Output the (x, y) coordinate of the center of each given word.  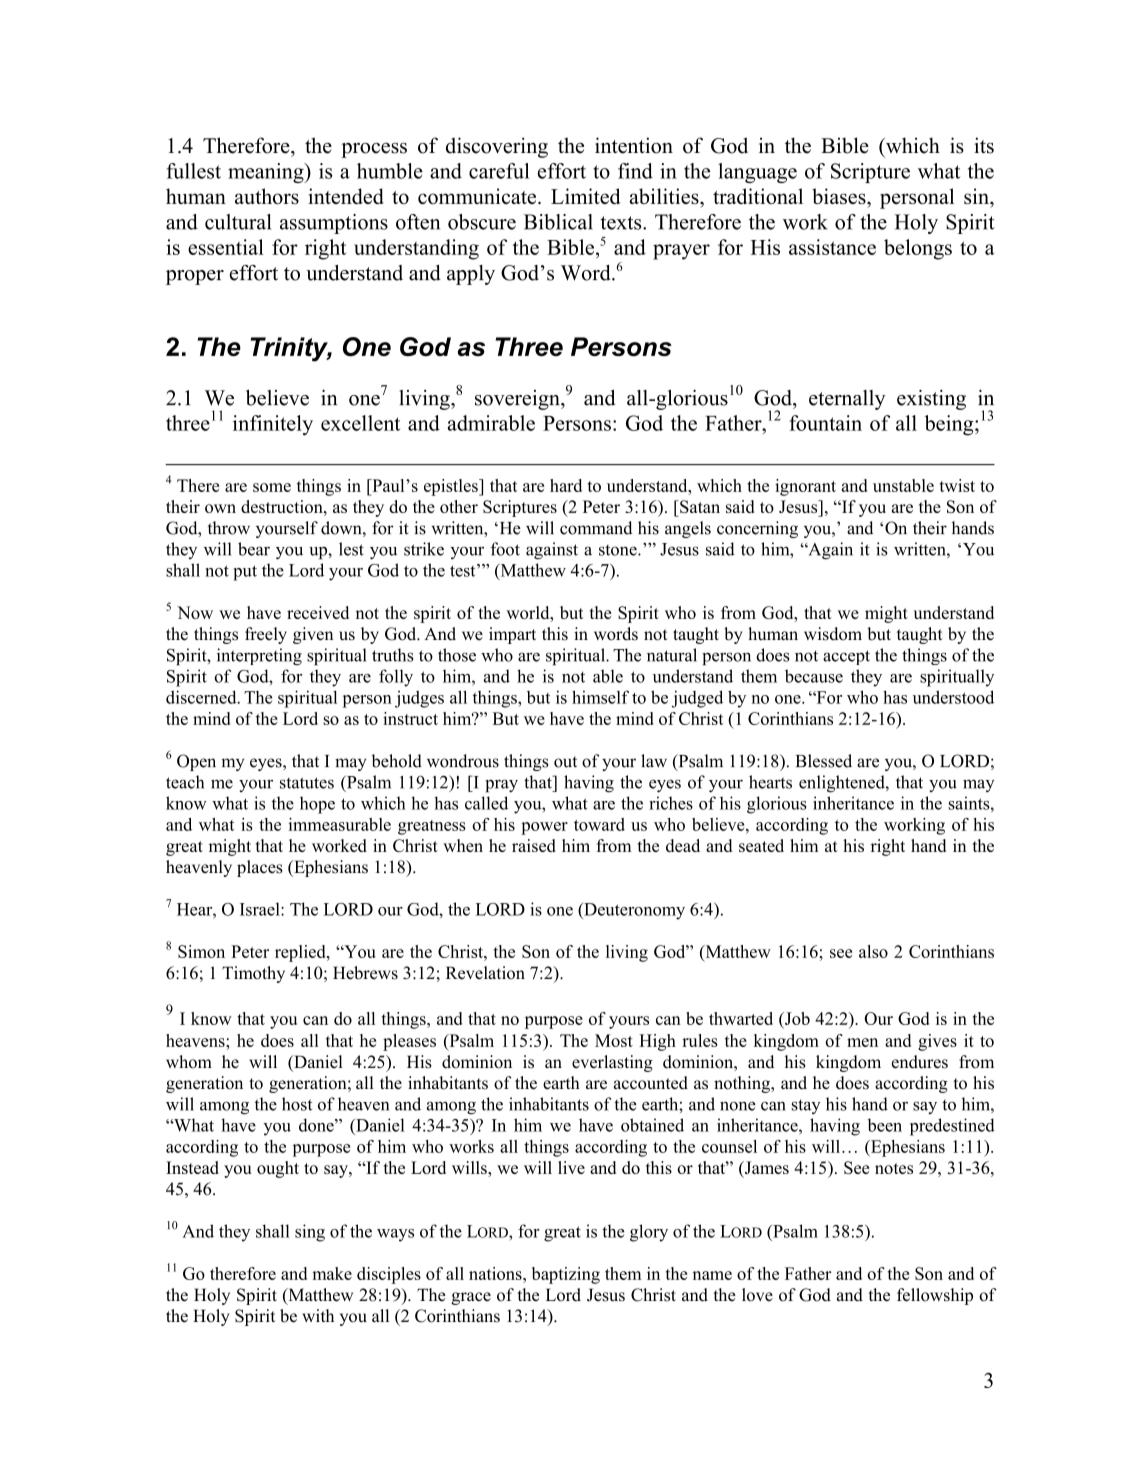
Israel (261, 909)
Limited (586, 196)
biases (840, 196)
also (873, 951)
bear (254, 549)
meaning (267, 173)
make (332, 1273)
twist (957, 485)
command (596, 528)
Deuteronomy (633, 911)
